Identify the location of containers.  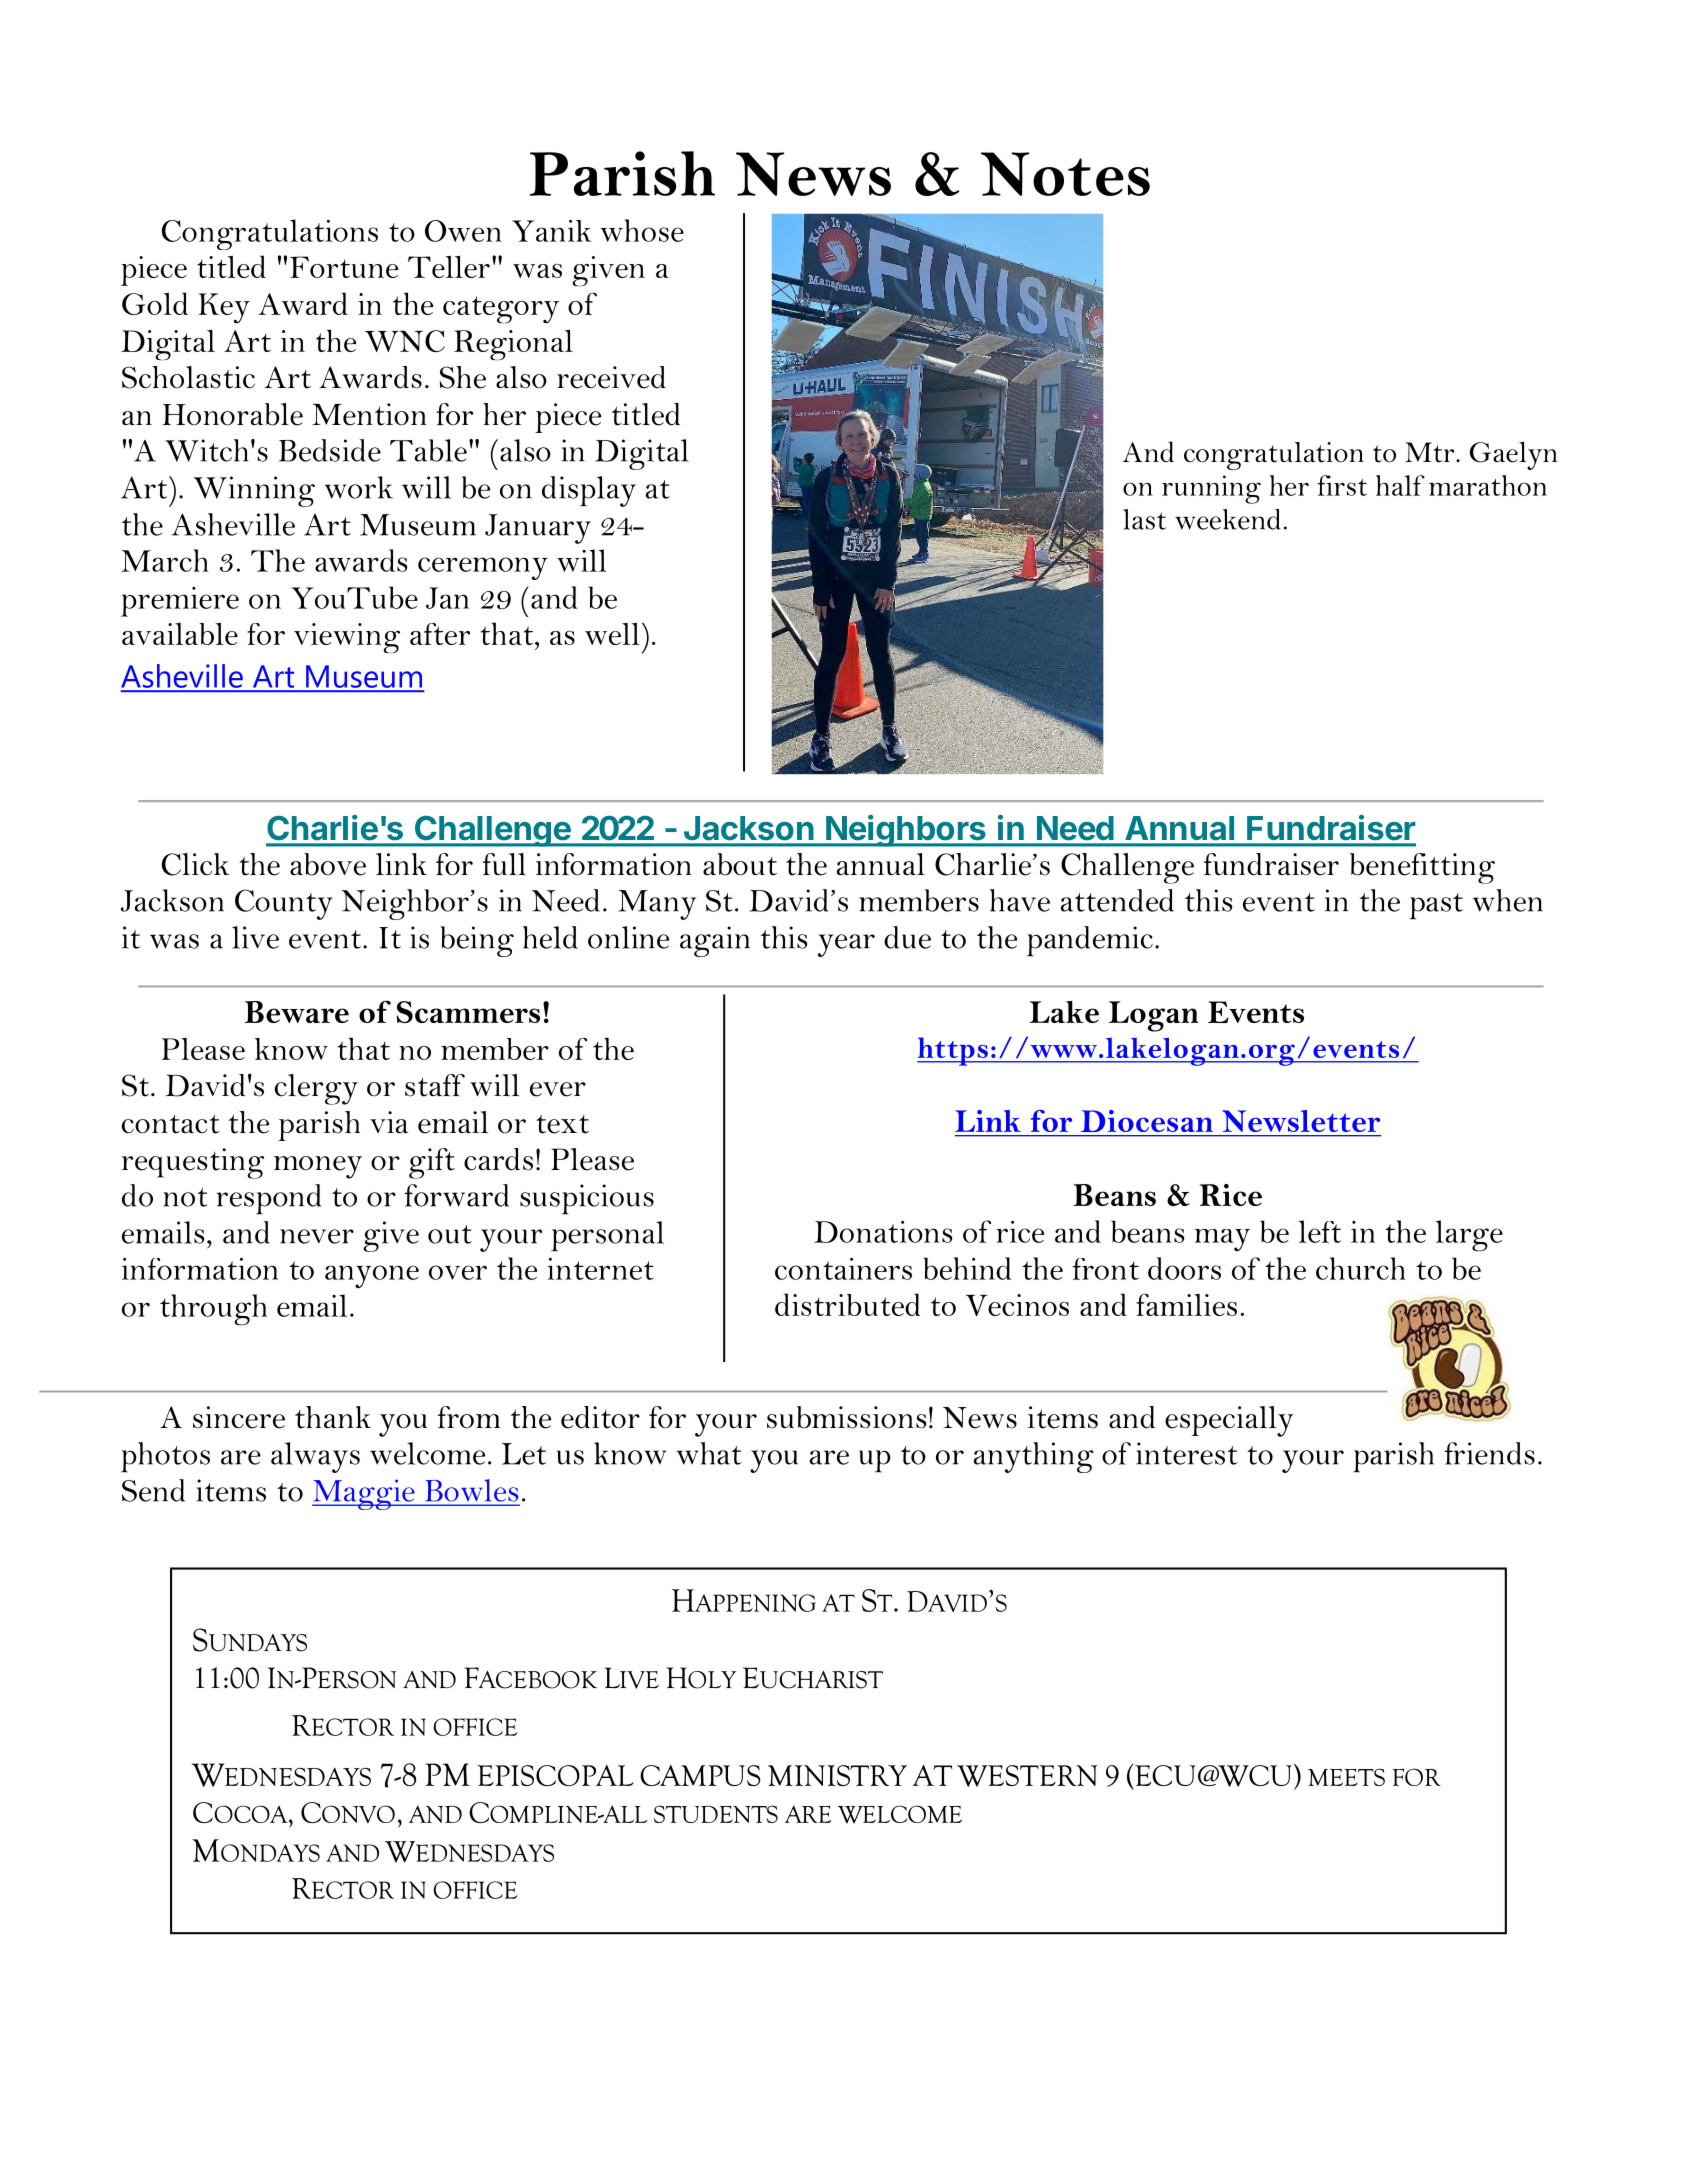
(843, 1269).
